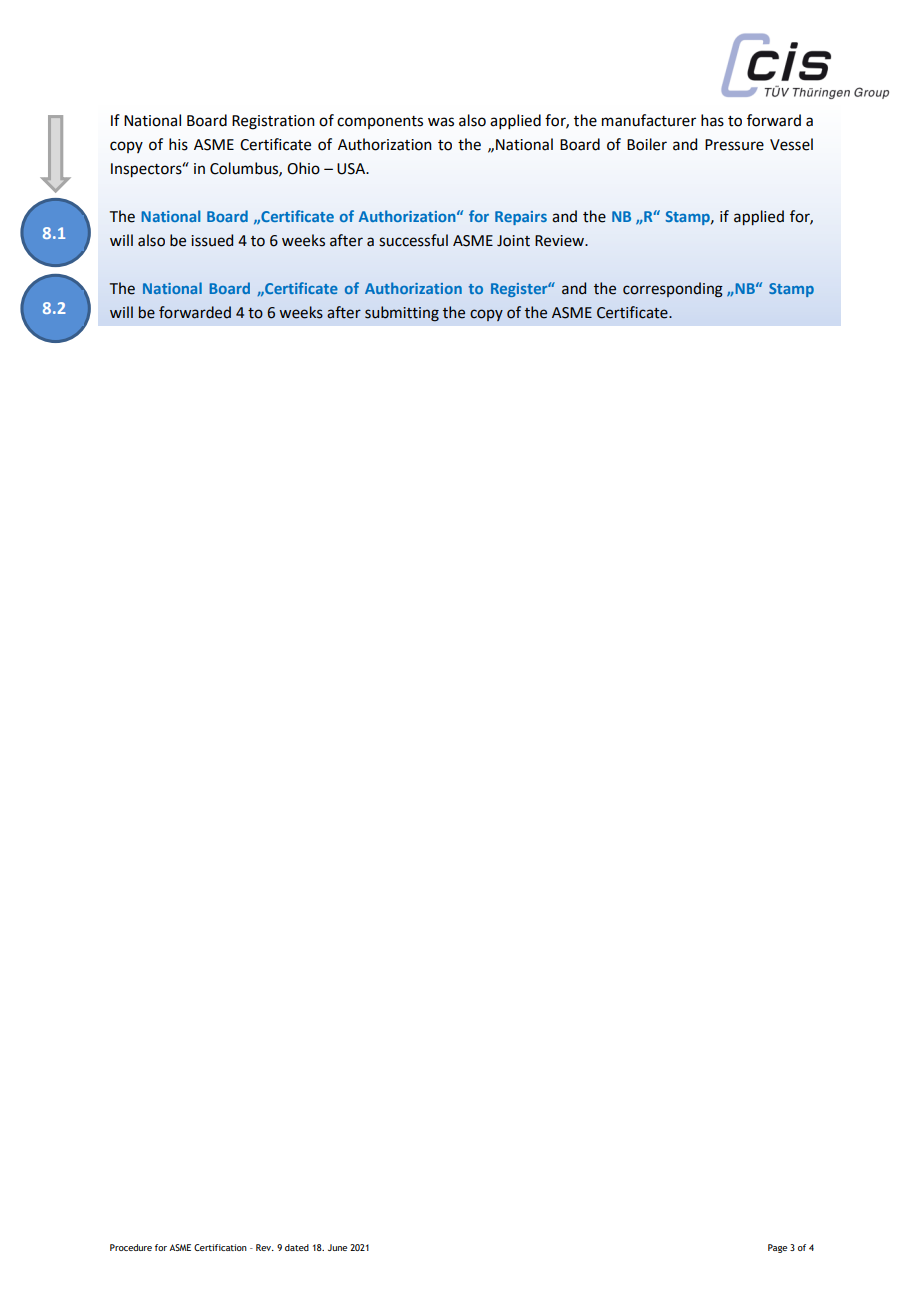 This screenshot has width=924, height=1308. What do you see at coordinates (777, 1248) in the screenshot?
I see `Page` at bounding box center [777, 1248].
